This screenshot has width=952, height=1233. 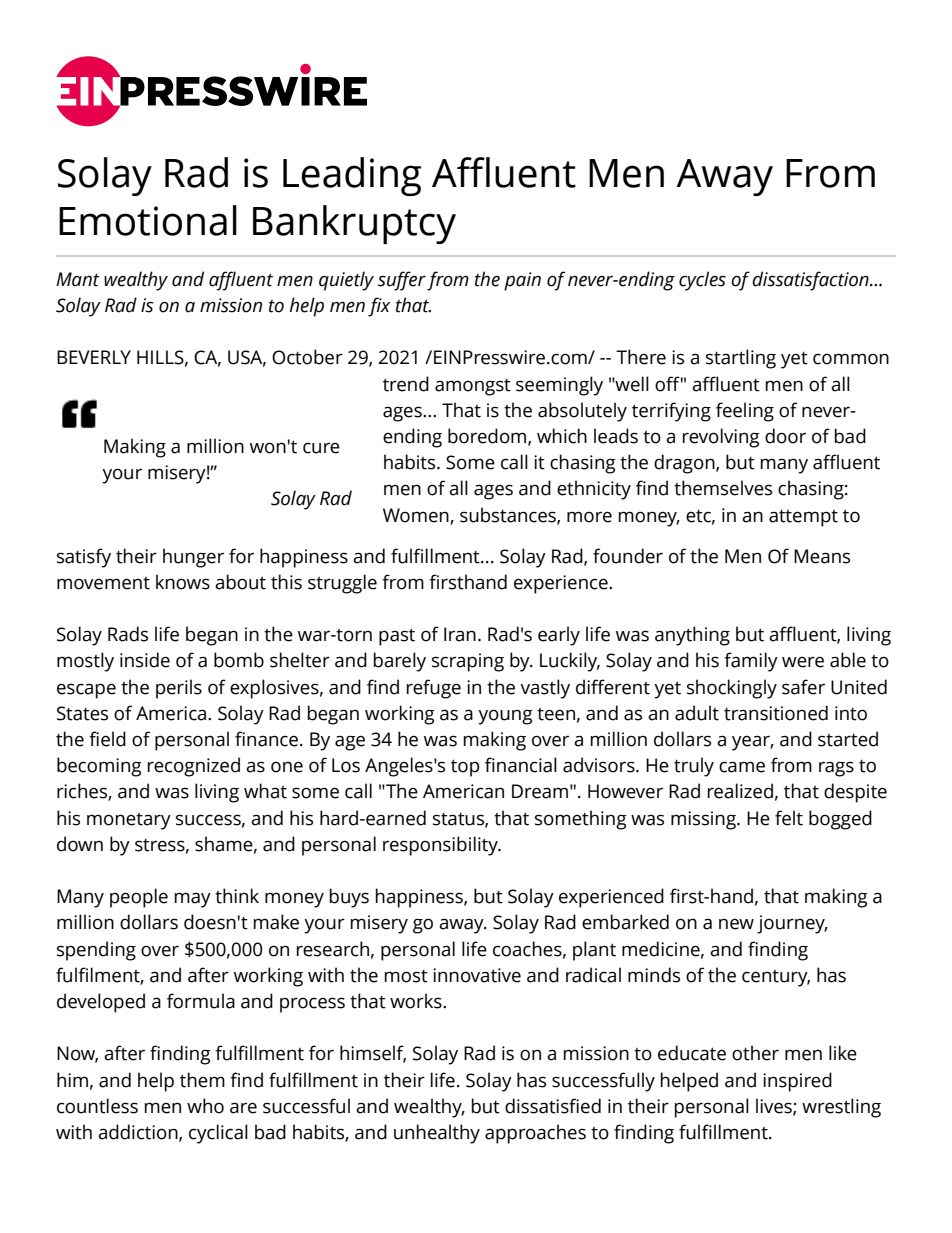 I want to click on hunger, so click(x=193, y=558).
